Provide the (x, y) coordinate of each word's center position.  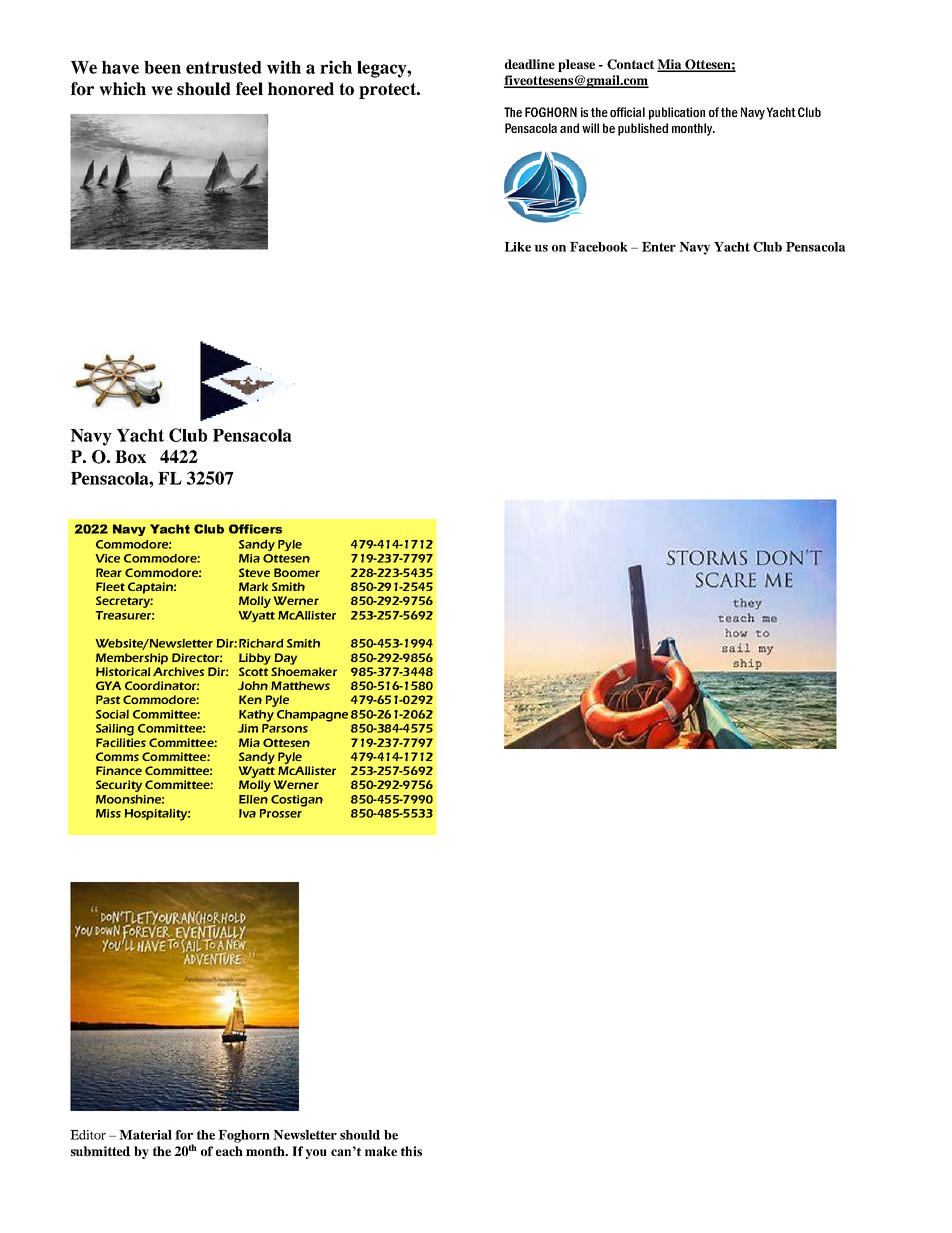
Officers (255, 529)
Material (145, 1135)
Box (130, 457)
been (162, 67)
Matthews (300, 685)
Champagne (312, 716)
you (316, 1154)
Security (119, 786)
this (411, 1151)
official (627, 112)
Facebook (599, 247)
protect (389, 91)
